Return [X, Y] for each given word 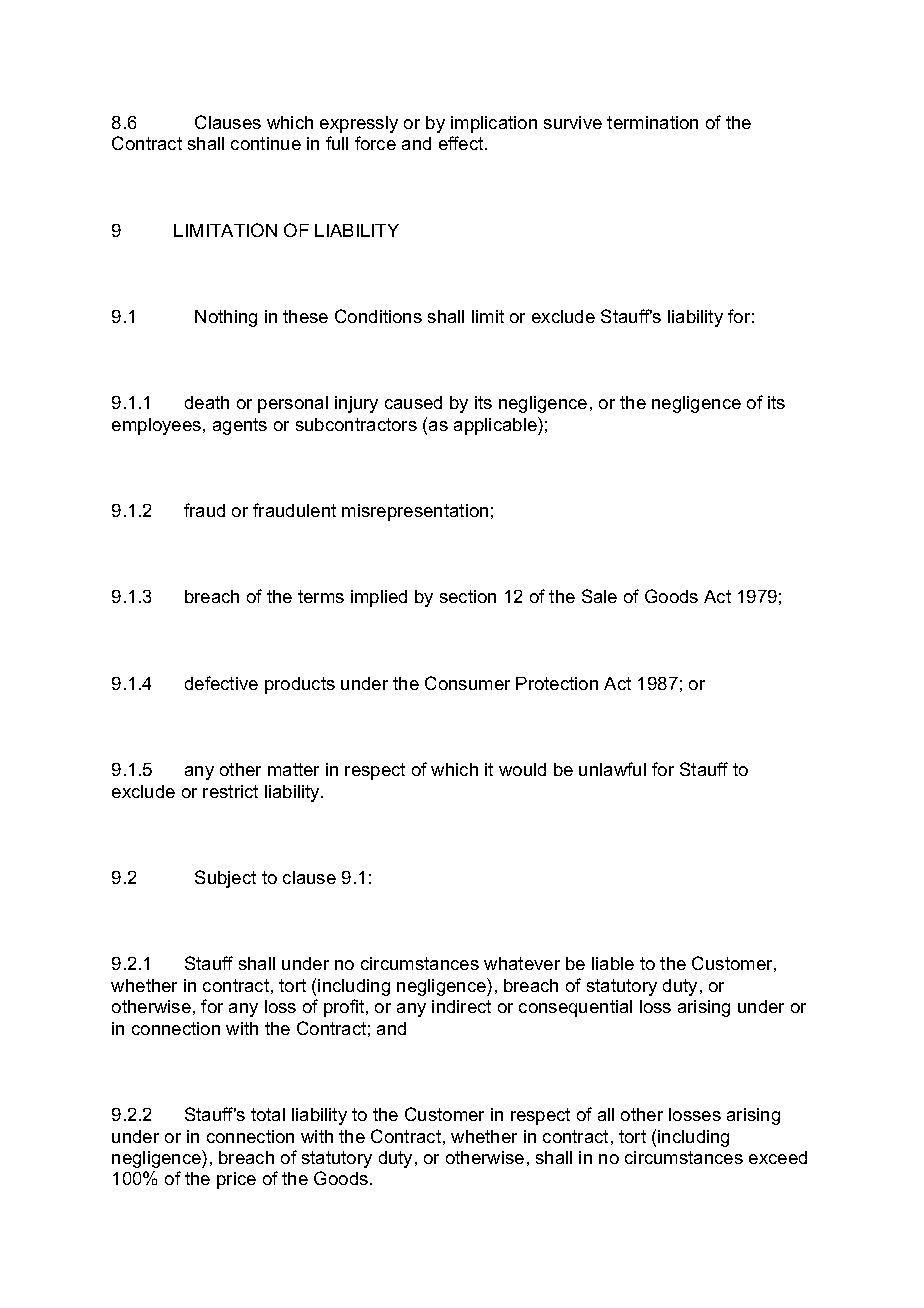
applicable [496, 426]
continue [266, 143]
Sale [599, 596]
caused [413, 402]
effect [462, 143]
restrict [230, 791]
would [522, 769]
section [468, 596]
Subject [225, 879]
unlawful [612, 769]
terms [321, 596]
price [236, 1180]
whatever [522, 963]
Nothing [226, 318]
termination [652, 122]
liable [613, 963]
